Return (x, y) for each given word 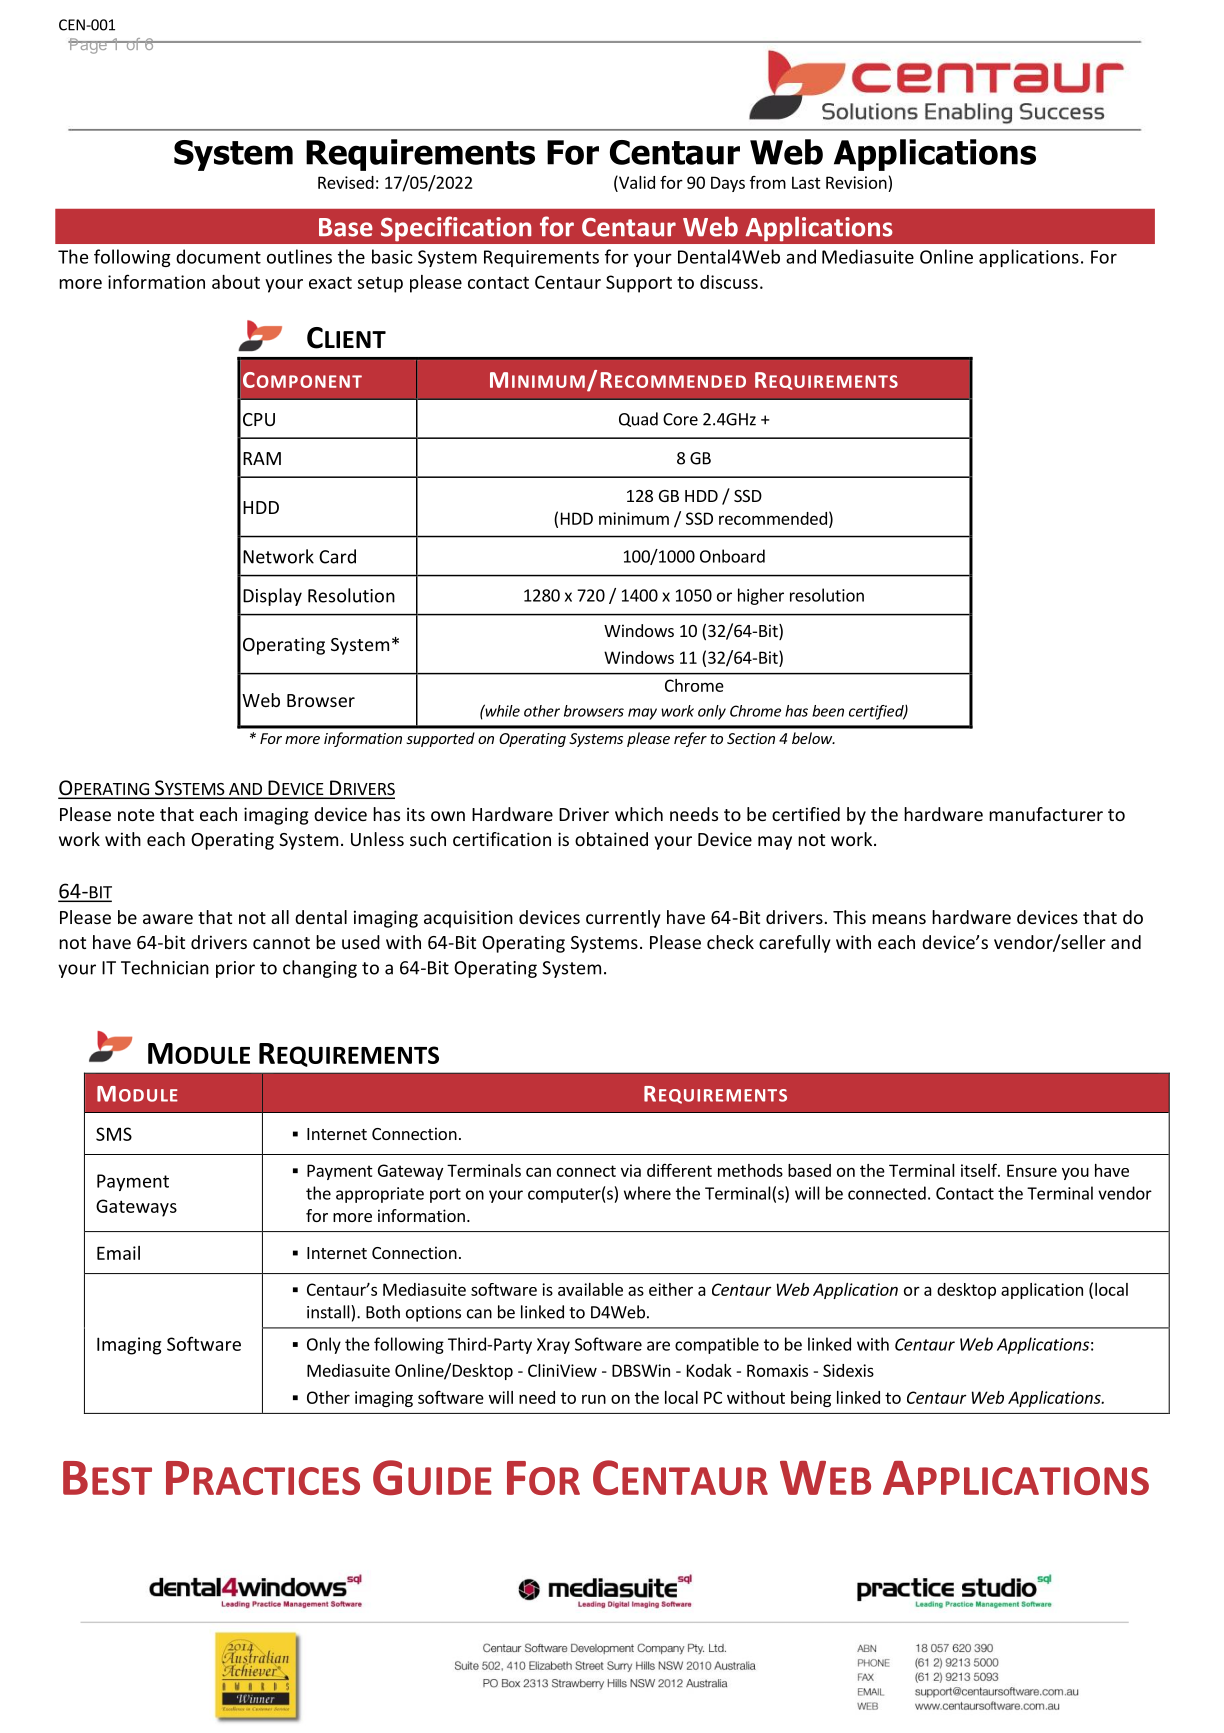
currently (623, 919)
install (329, 1312)
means (899, 919)
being (811, 1399)
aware (168, 919)
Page (88, 46)
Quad (638, 419)
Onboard (732, 556)
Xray (553, 1346)
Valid (636, 182)
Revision (856, 182)
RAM (262, 458)
